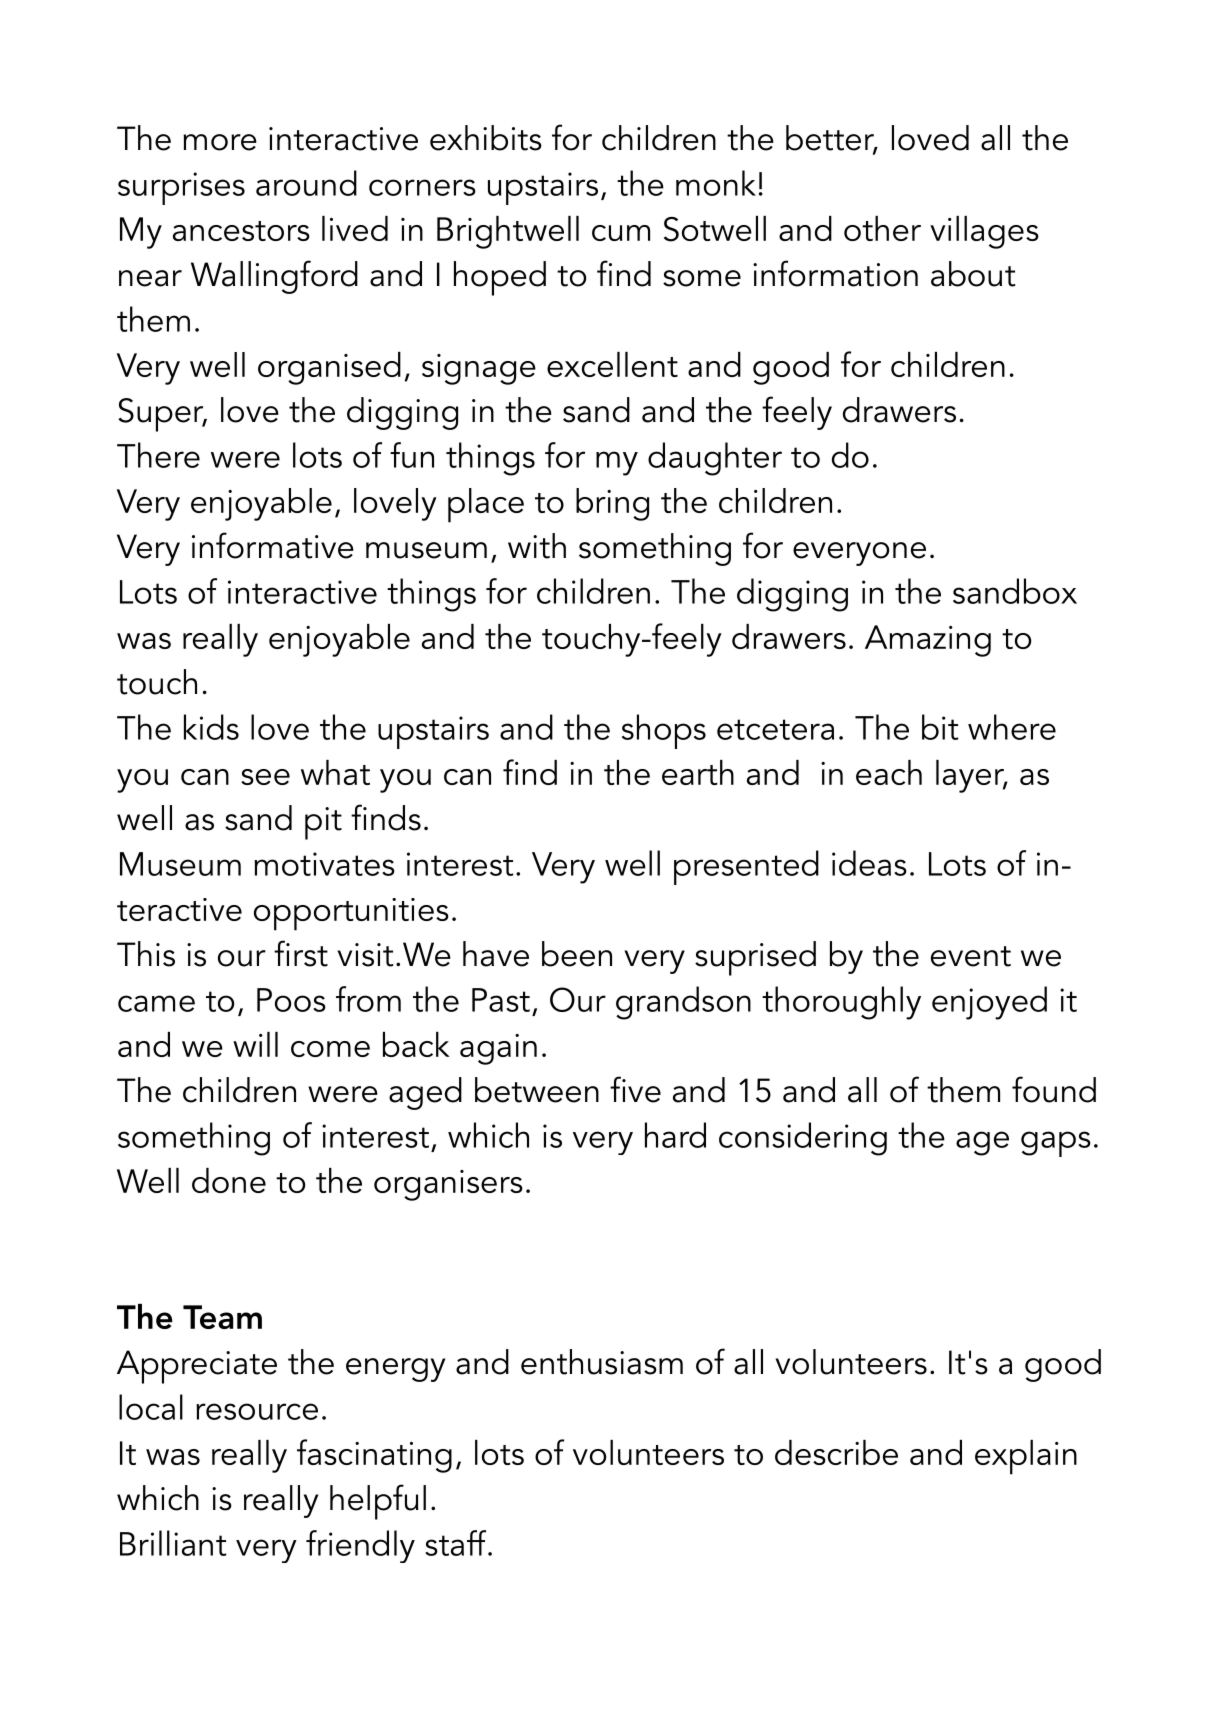 The image size is (1226, 1735). Describe the element at coordinates (1026, 1457) in the document. I see `explain` at that location.
